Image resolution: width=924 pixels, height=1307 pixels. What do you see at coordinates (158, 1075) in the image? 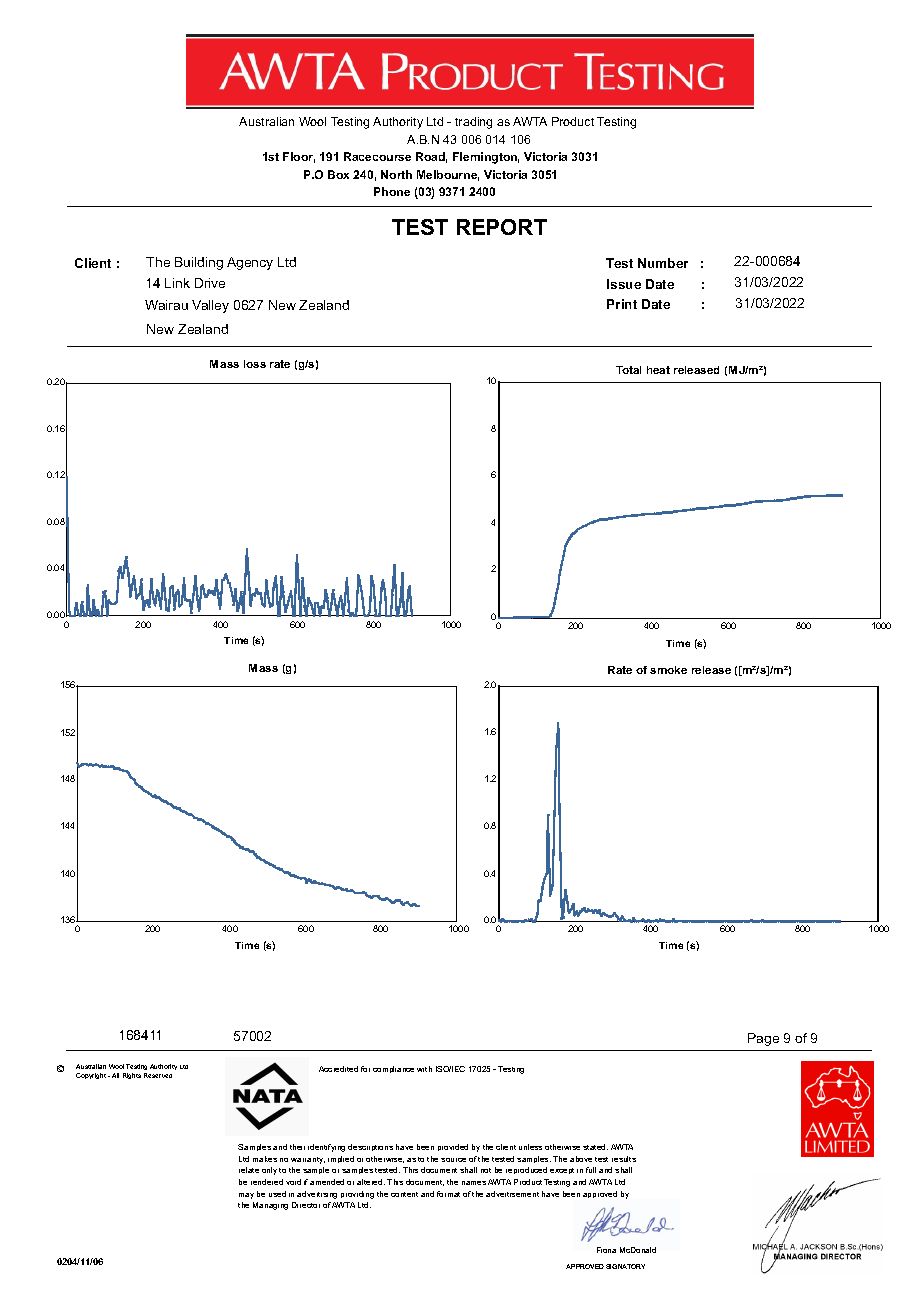
I see `Reserved` at bounding box center [158, 1075].
